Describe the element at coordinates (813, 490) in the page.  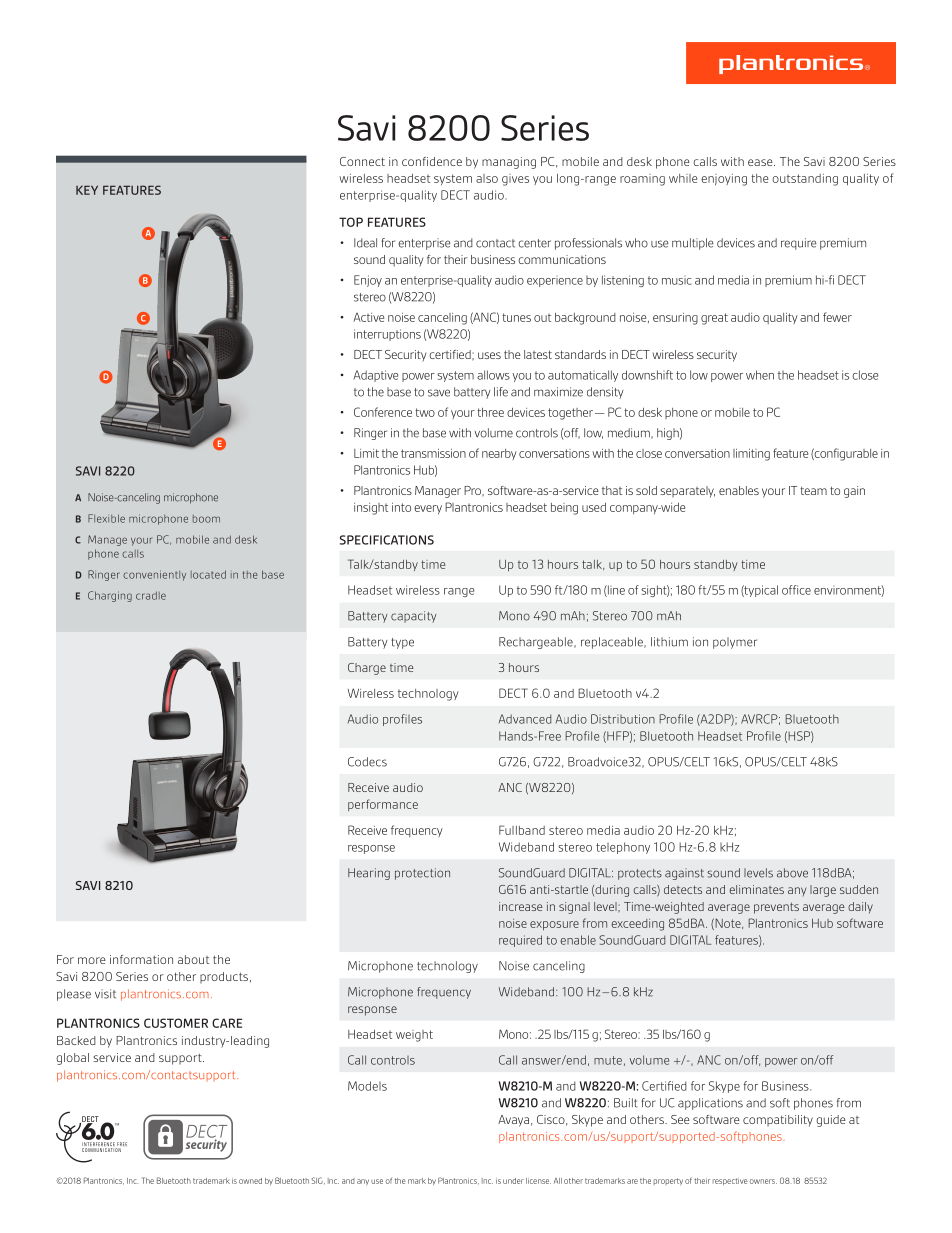
I see `team` at that location.
